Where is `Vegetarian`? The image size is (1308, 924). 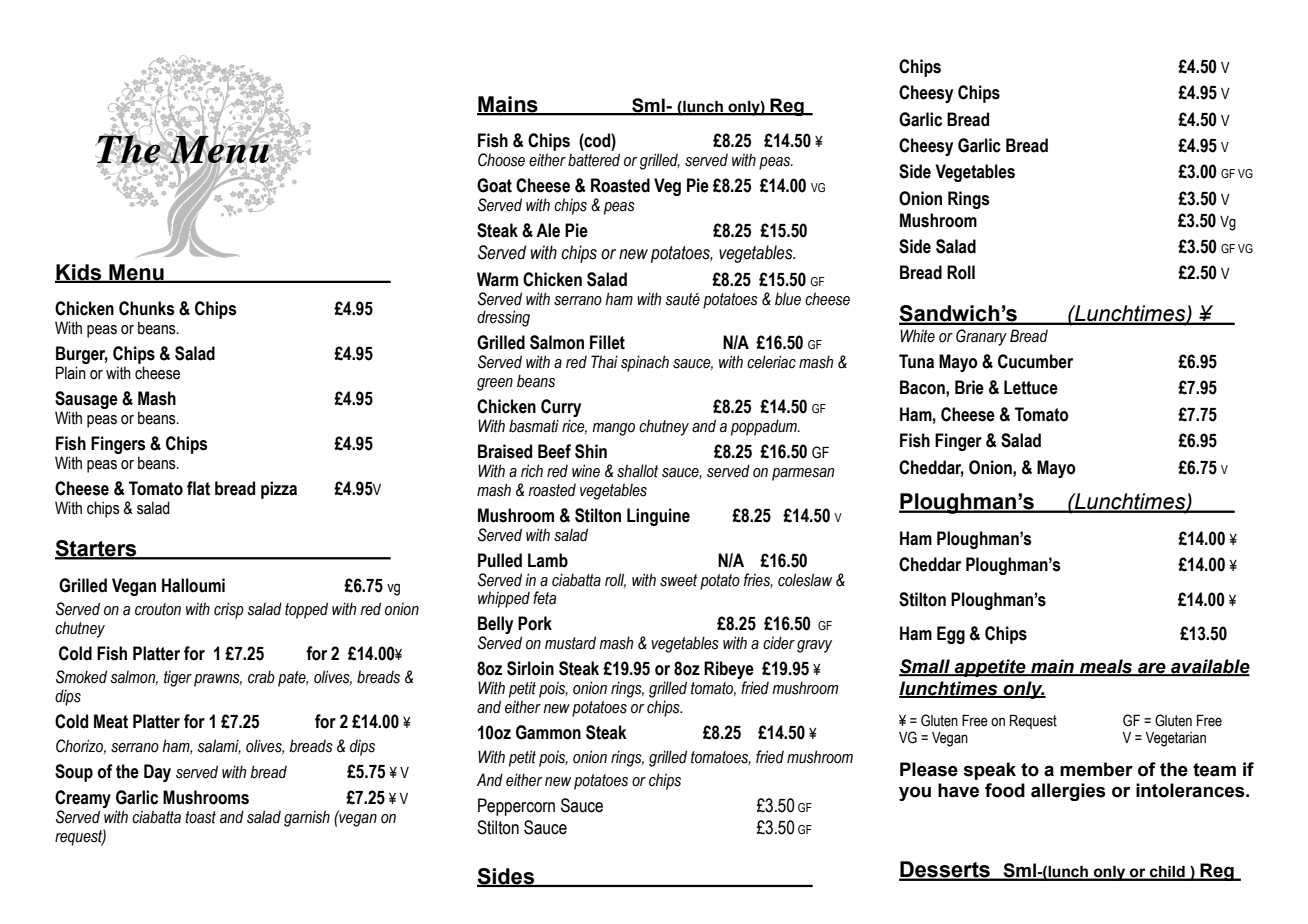 Vegetarian is located at coordinates (1175, 739).
